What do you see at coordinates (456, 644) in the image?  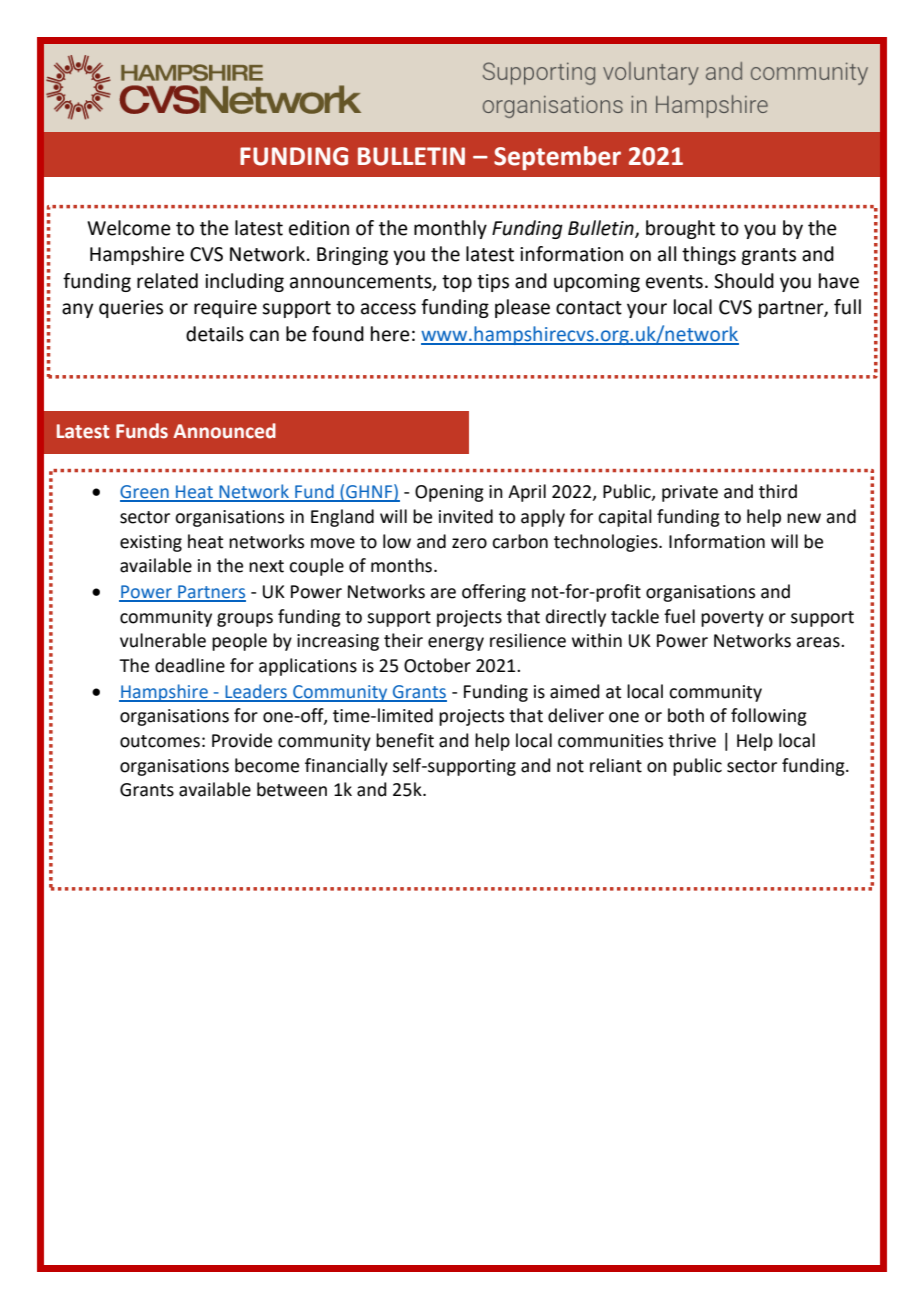 I see `energy` at bounding box center [456, 644].
